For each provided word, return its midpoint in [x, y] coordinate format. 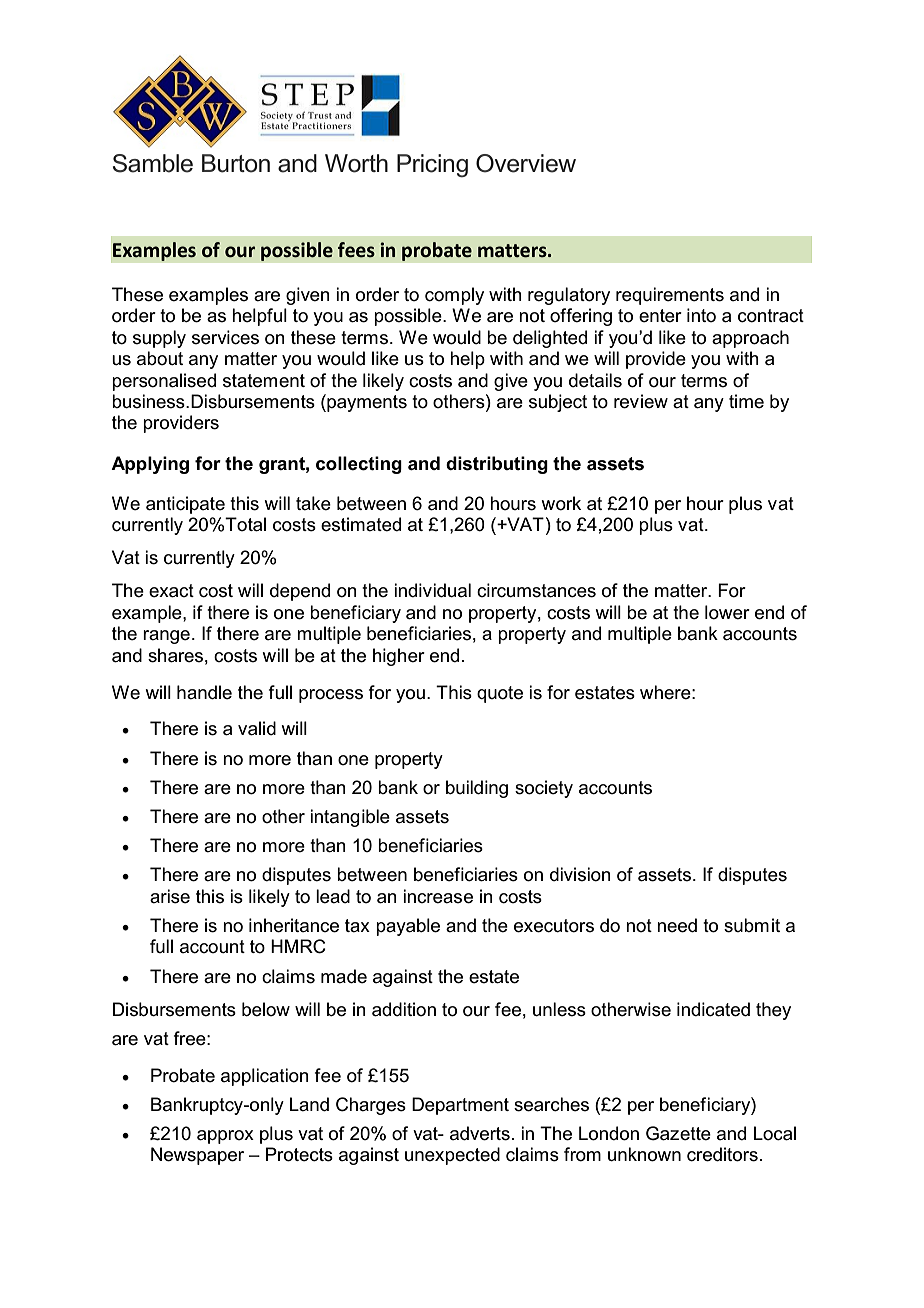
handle [204, 692]
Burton [236, 163]
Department [460, 1106]
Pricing [432, 165]
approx [225, 1137]
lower [727, 612]
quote [500, 694]
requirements [670, 296]
